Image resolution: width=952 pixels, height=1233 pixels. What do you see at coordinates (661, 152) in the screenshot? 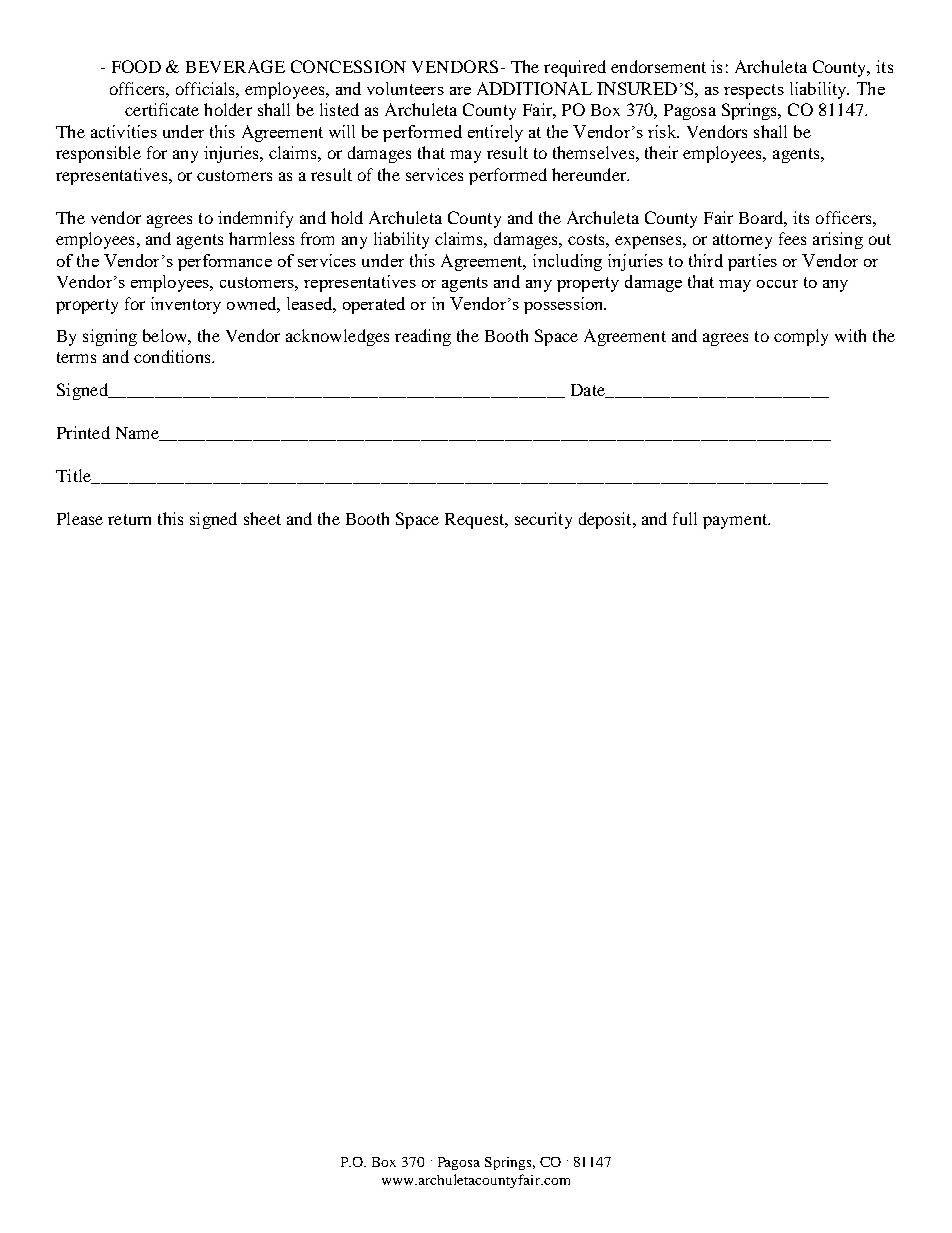
I see `their` at bounding box center [661, 152].
